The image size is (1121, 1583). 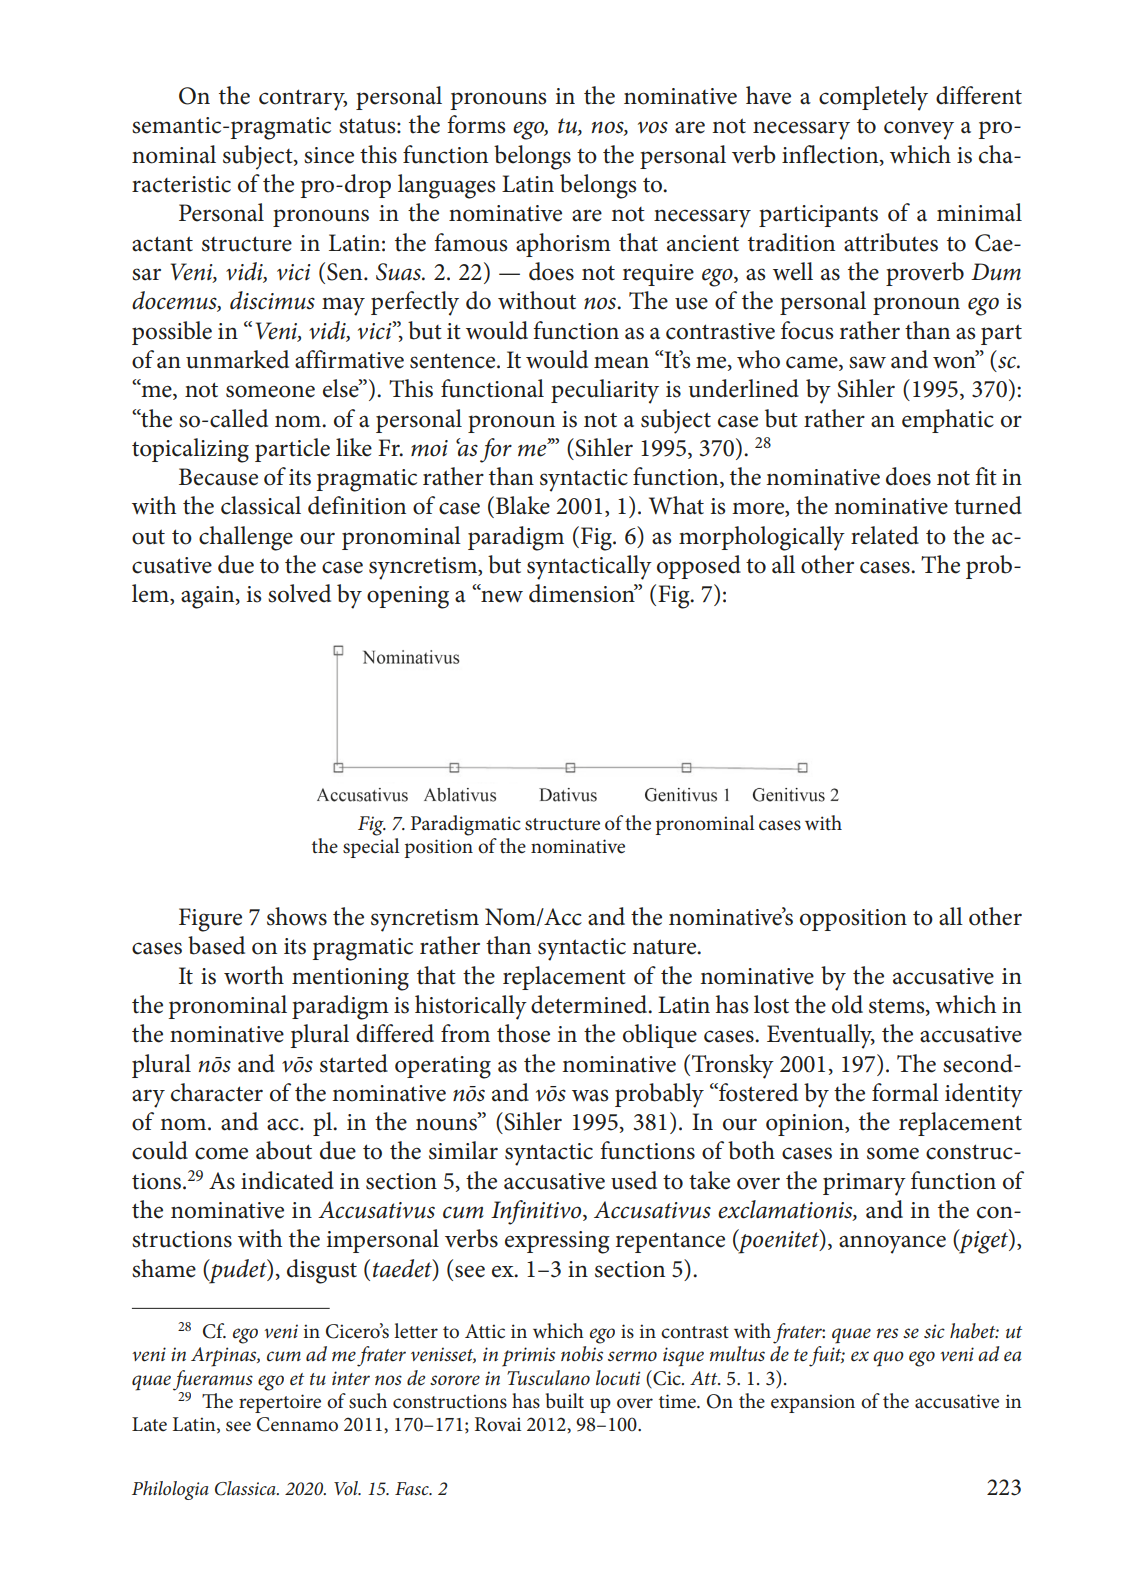 What do you see at coordinates (329, 155) in the image?
I see `since` at bounding box center [329, 155].
